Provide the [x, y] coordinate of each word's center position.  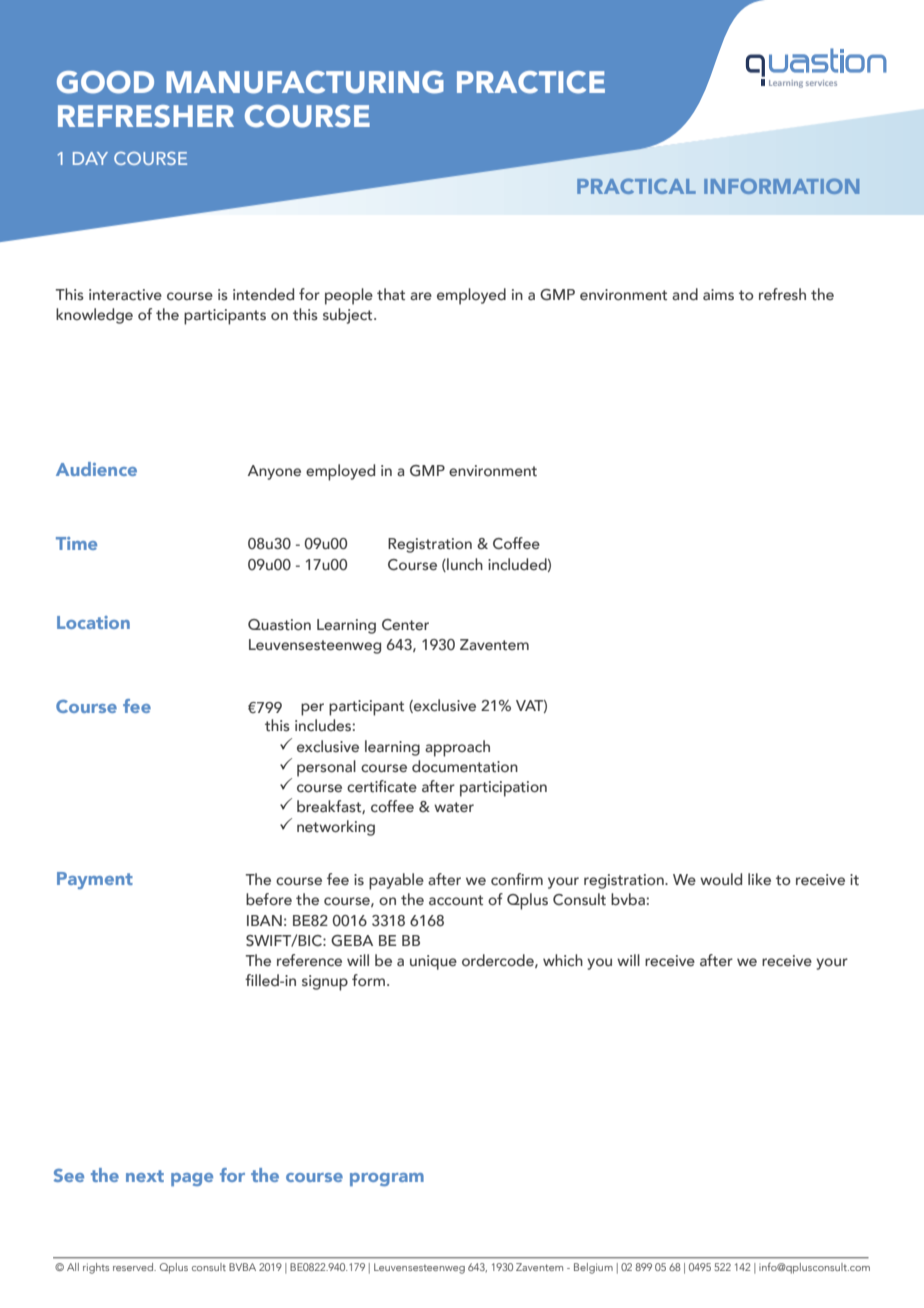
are [421, 296]
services [821, 83]
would [721, 879]
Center [405, 625]
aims [718, 294]
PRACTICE [531, 82]
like [759, 879]
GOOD [105, 82]
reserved [134, 1267]
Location [93, 622]
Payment [95, 880]
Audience [96, 469]
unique [433, 962]
